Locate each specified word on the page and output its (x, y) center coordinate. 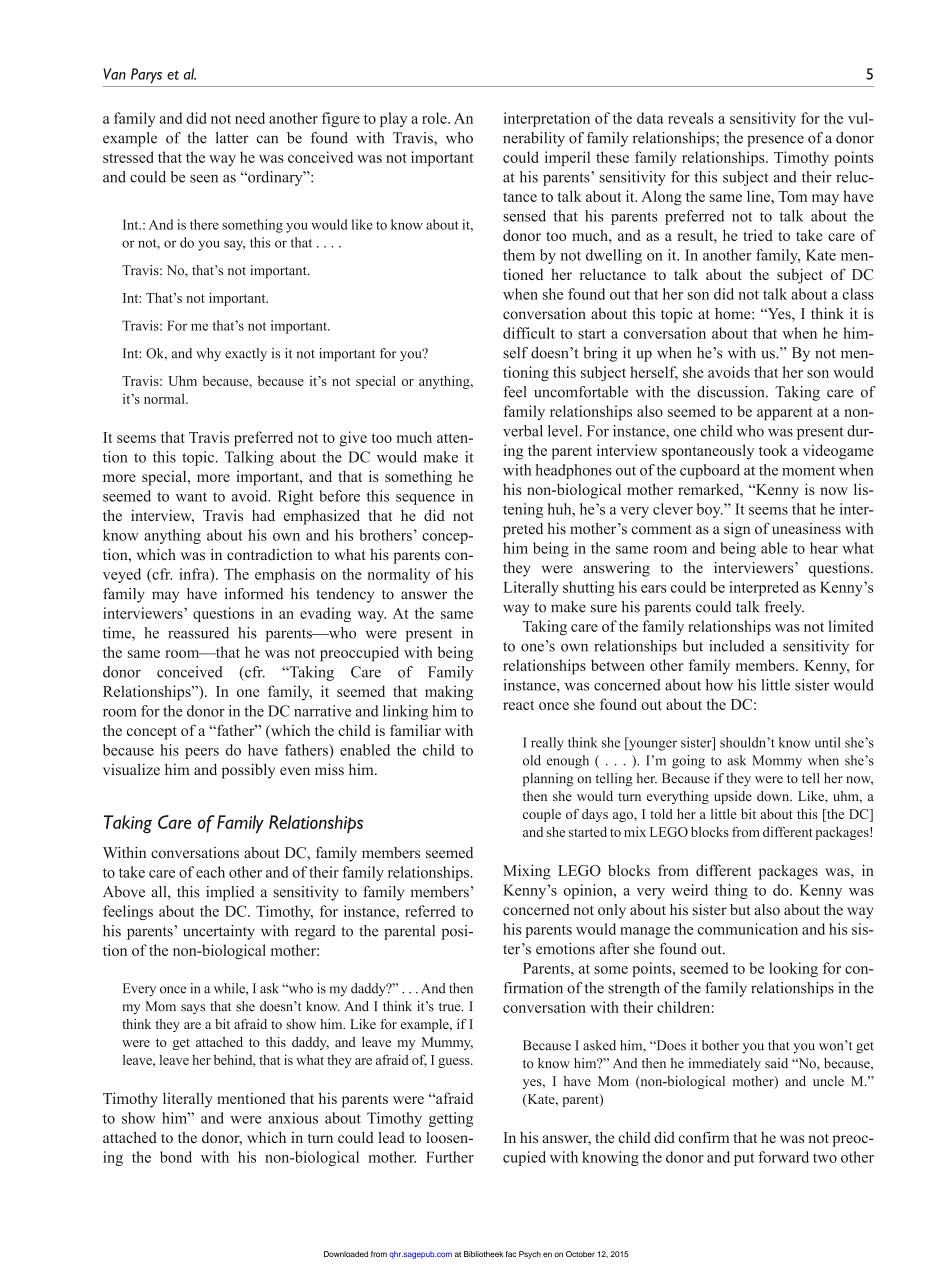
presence (775, 141)
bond (176, 1157)
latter (232, 138)
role (435, 118)
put (744, 1159)
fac (511, 1254)
